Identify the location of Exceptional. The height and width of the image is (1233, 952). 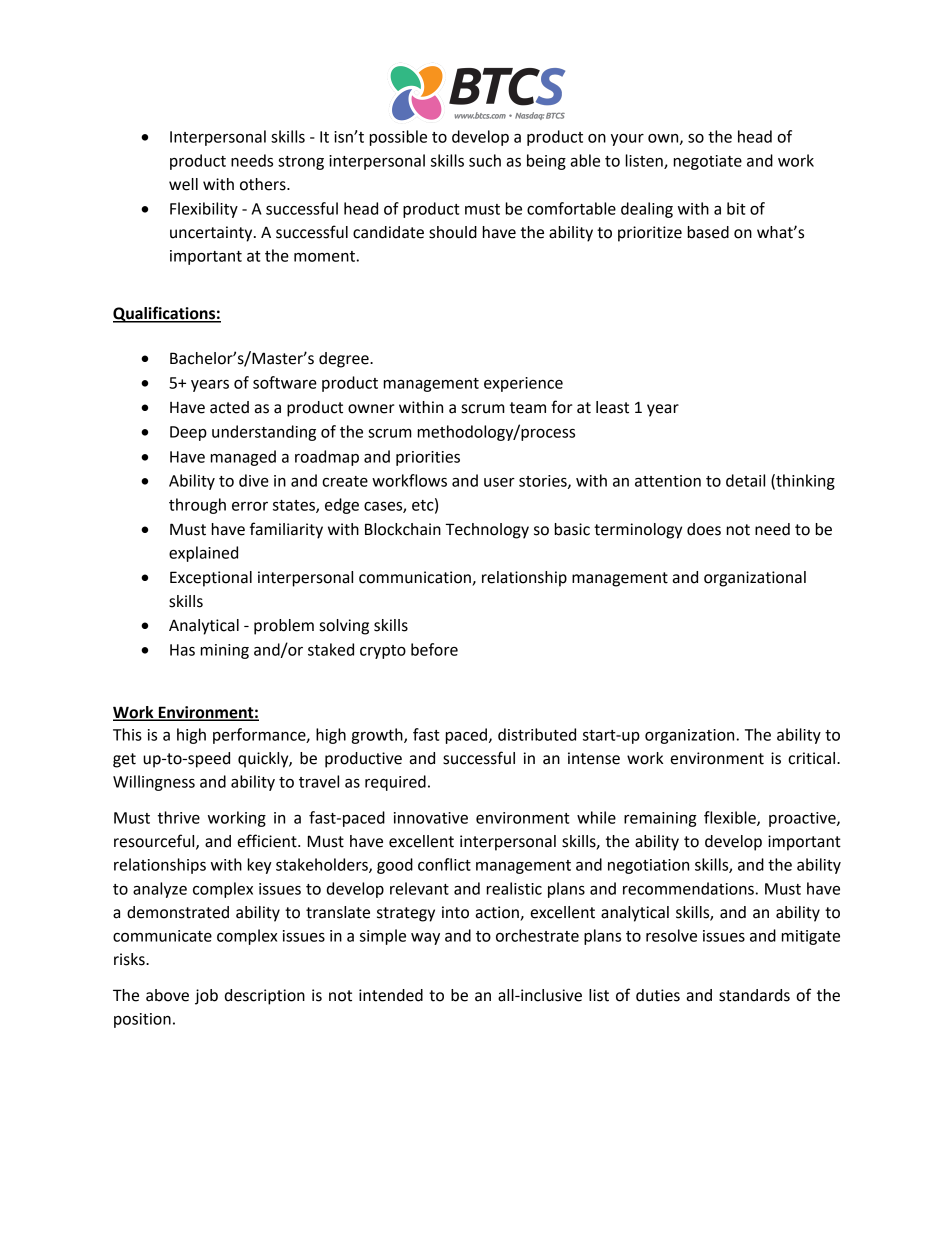
(211, 579).
